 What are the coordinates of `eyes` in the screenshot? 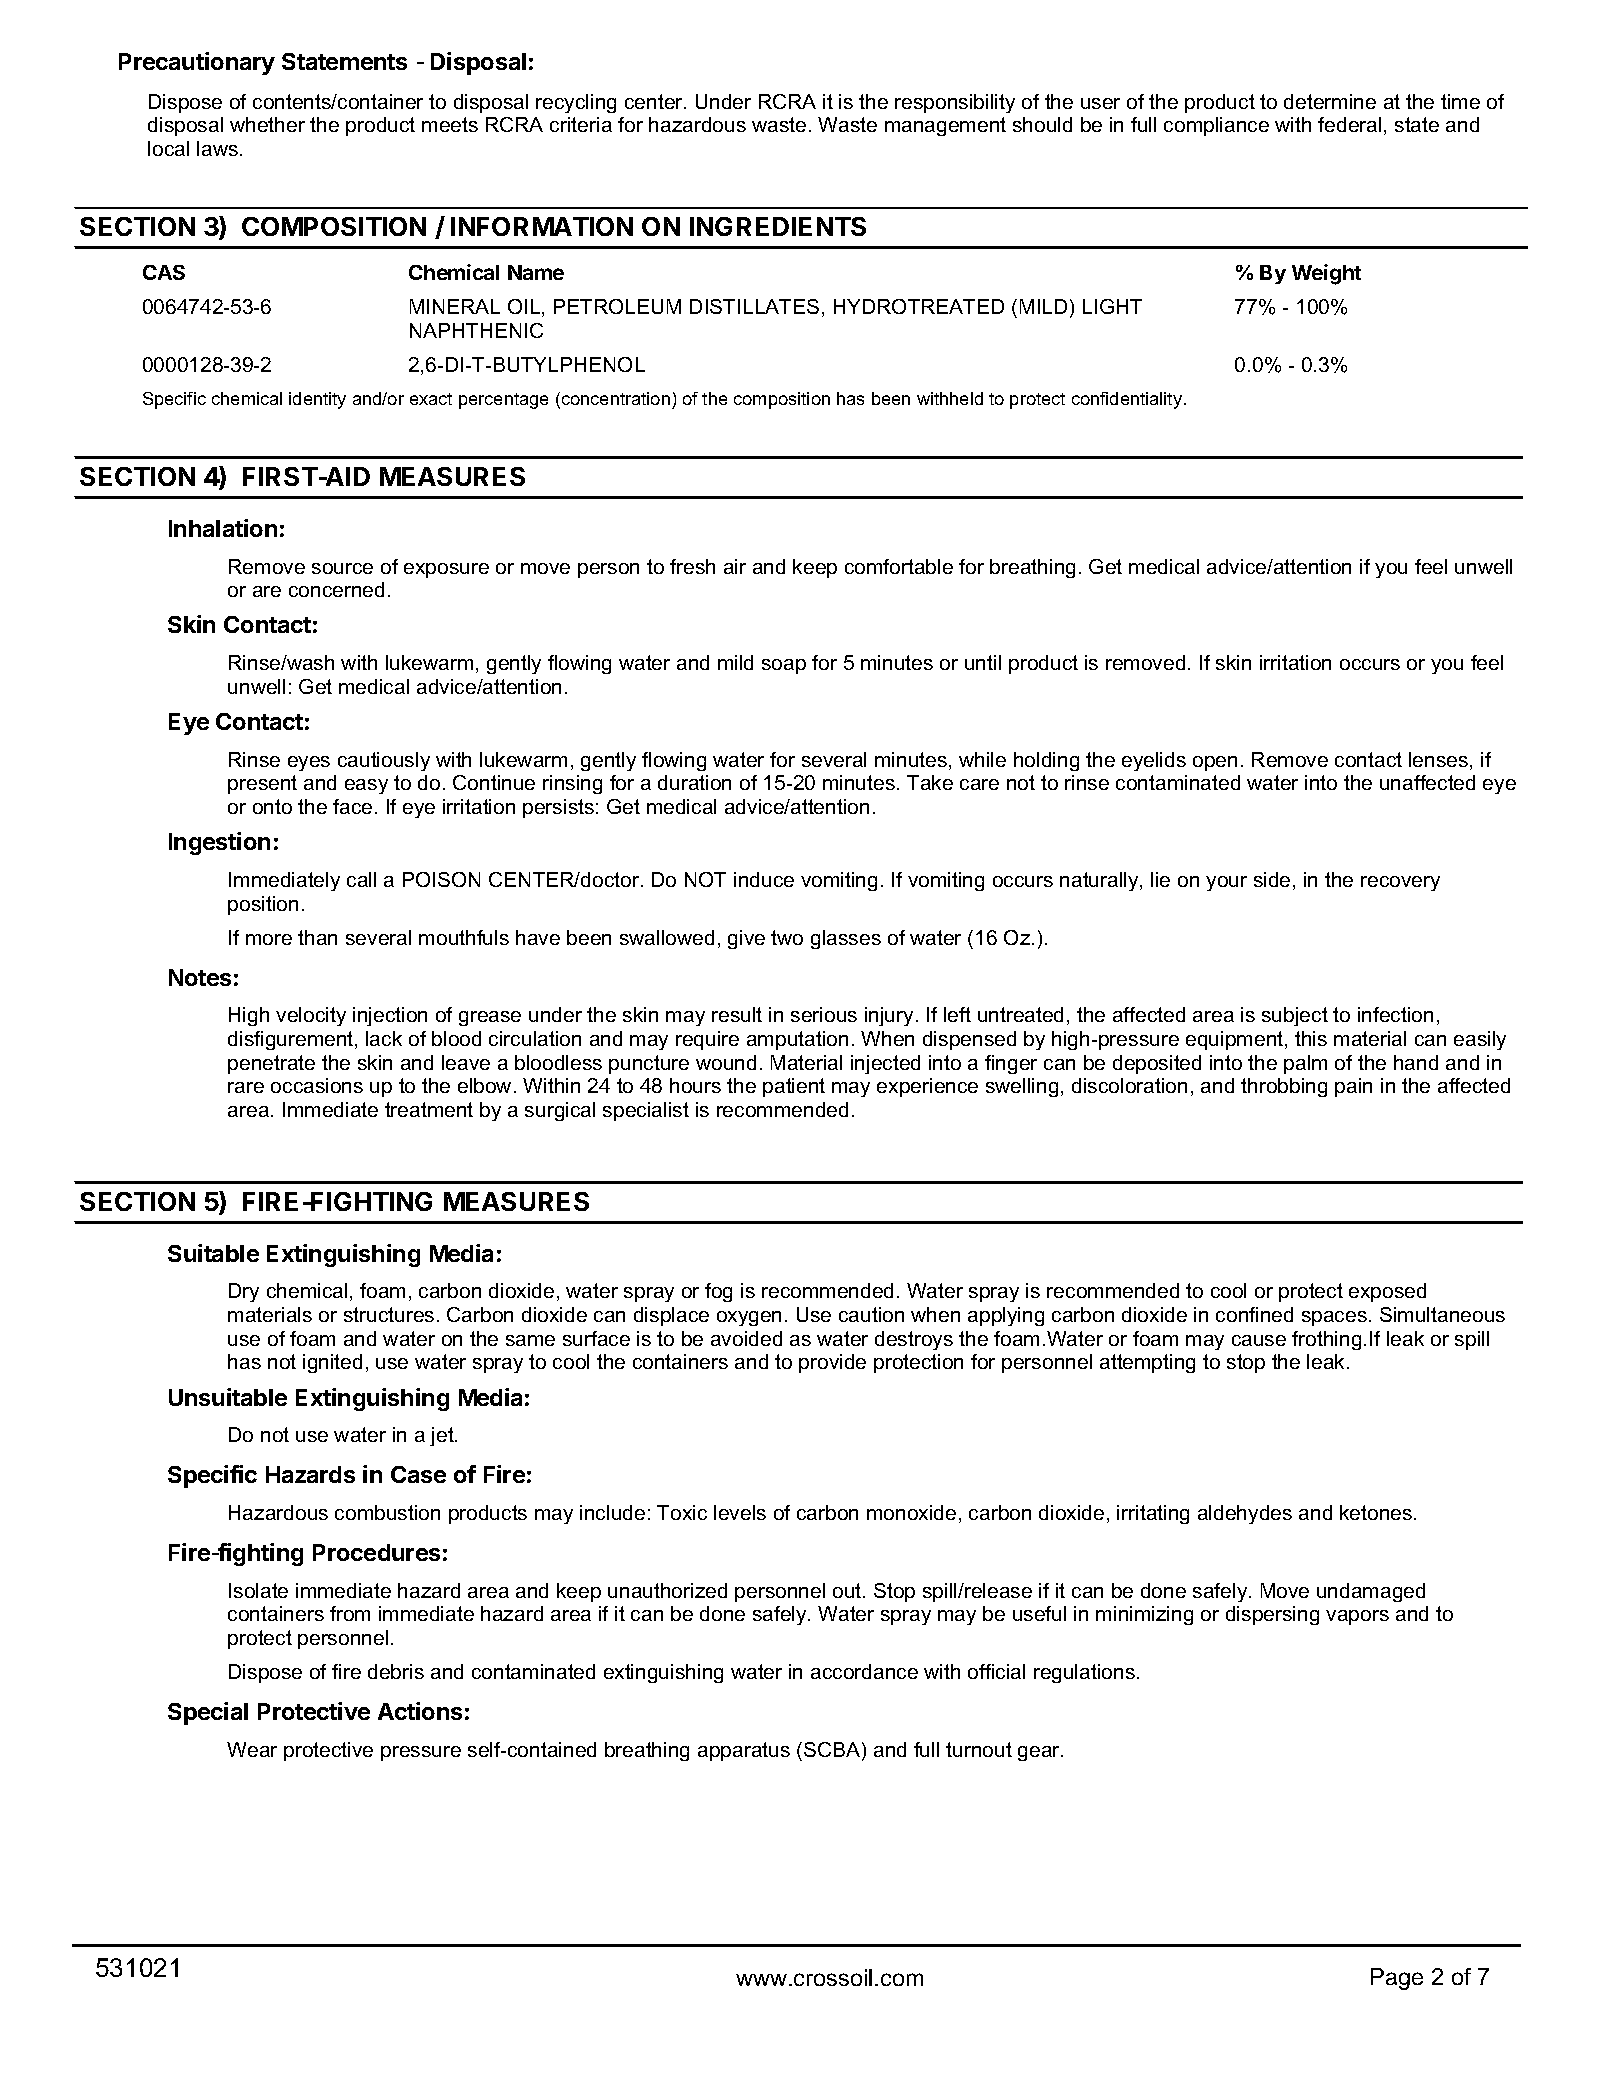 It's located at (309, 763).
